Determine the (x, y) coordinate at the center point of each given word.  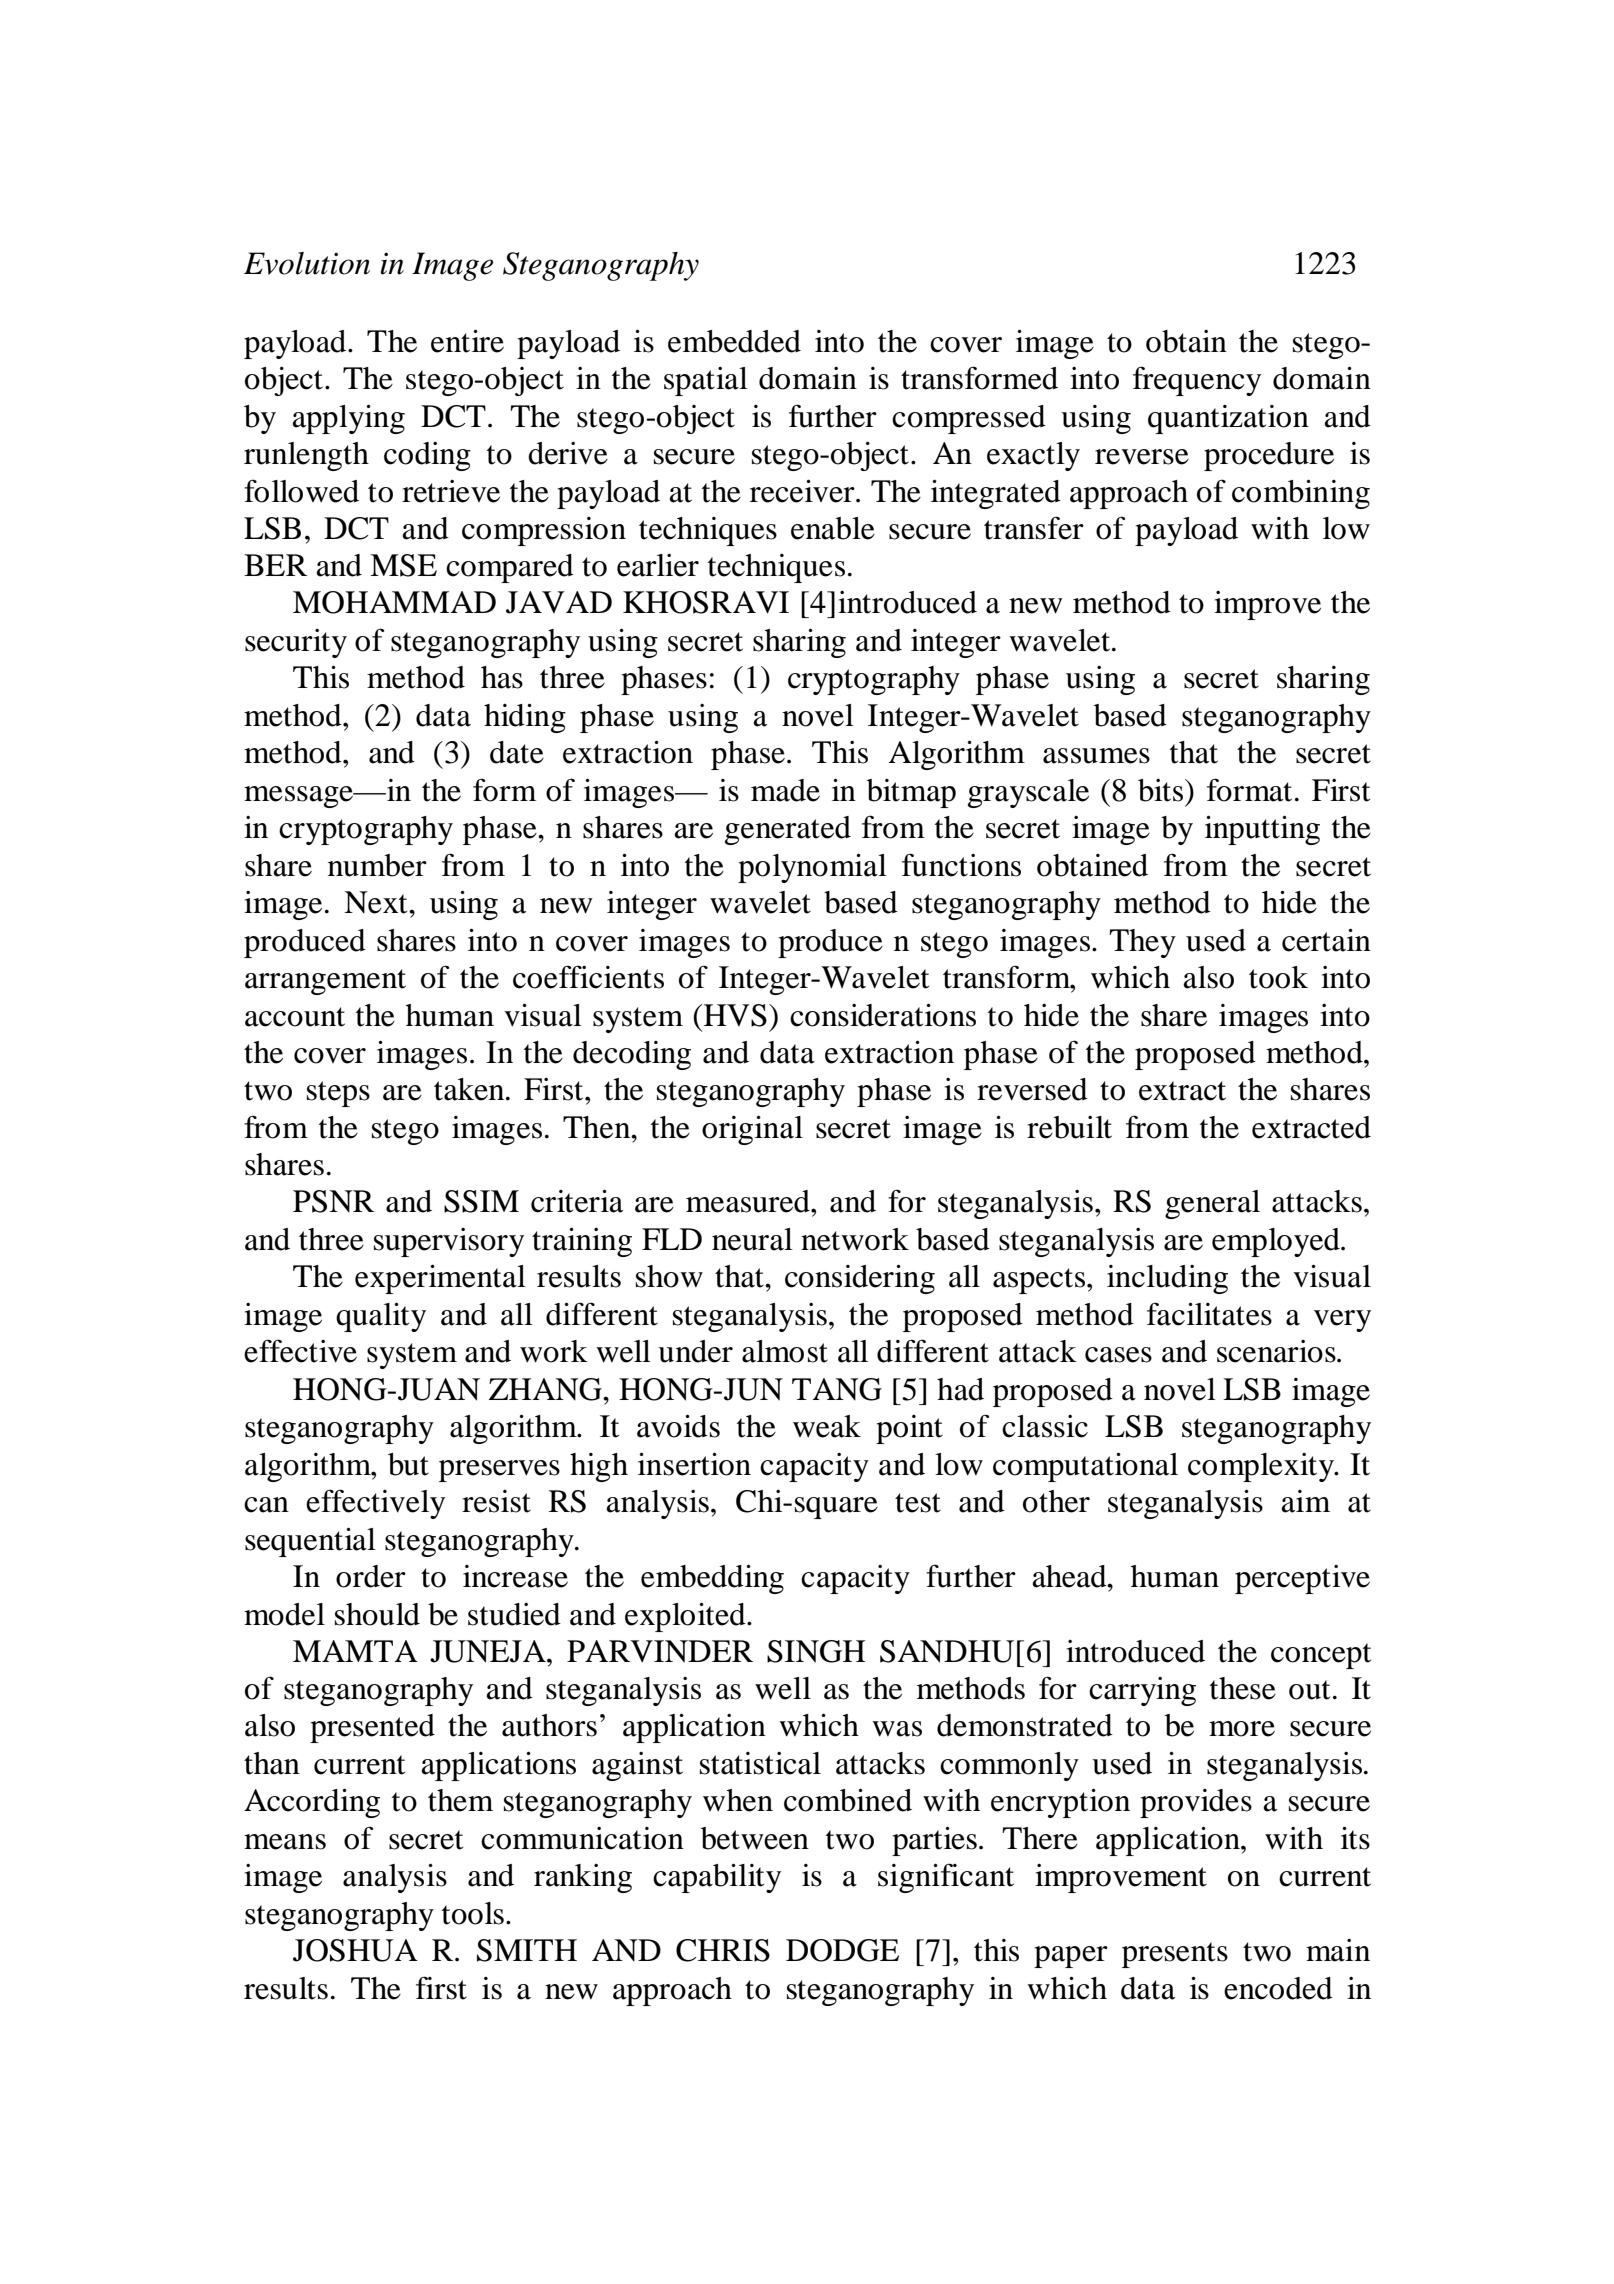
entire (467, 341)
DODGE (842, 1950)
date (517, 752)
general (1212, 1204)
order (371, 1576)
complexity (1262, 1467)
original (752, 1130)
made (785, 790)
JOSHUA (355, 1950)
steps (338, 1094)
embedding (712, 1579)
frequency (1197, 381)
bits (1162, 790)
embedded (734, 341)
